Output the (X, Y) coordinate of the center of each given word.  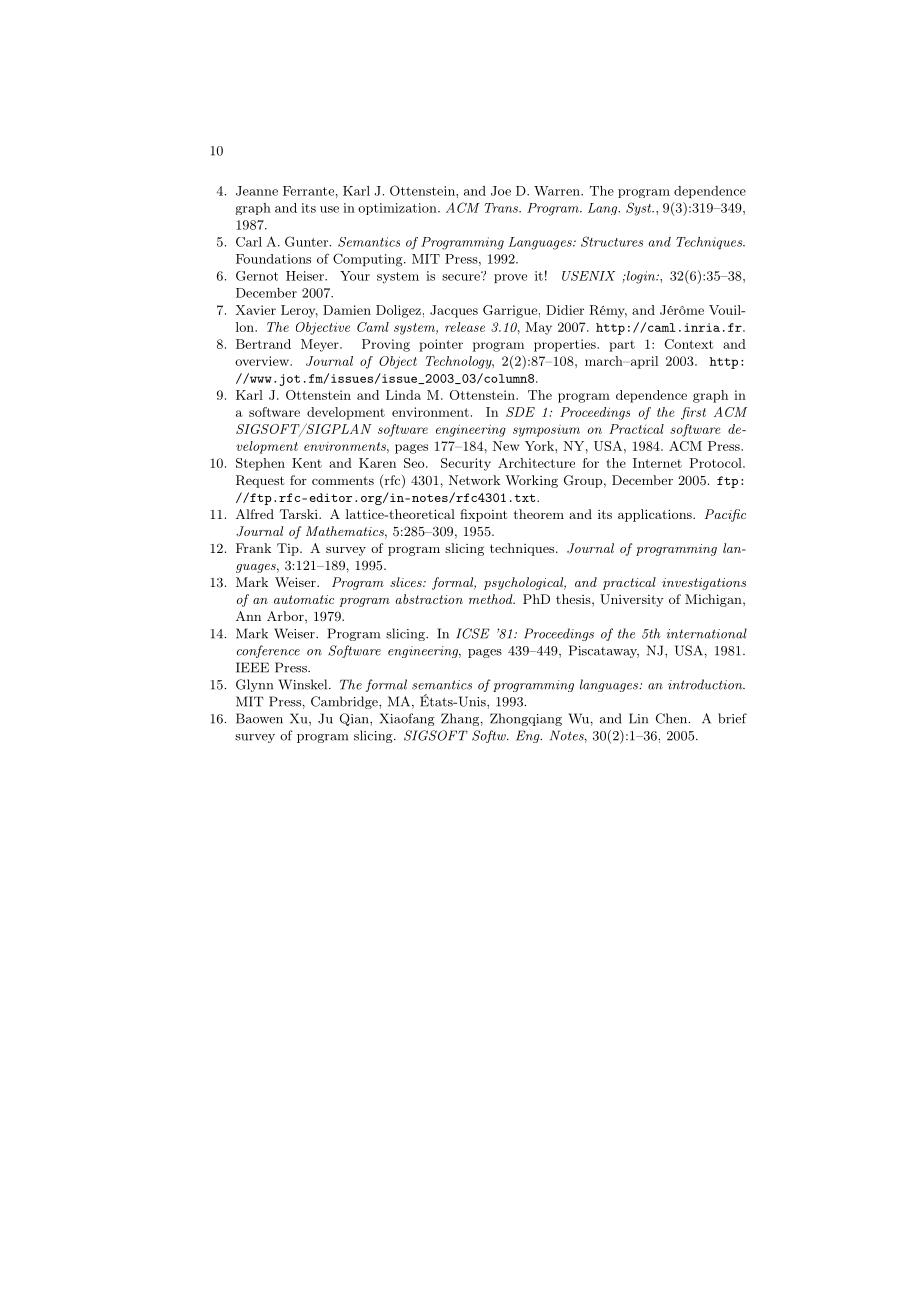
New (506, 446)
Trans (502, 208)
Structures (612, 241)
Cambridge (345, 702)
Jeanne (257, 191)
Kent (307, 463)
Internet (657, 463)
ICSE (473, 633)
